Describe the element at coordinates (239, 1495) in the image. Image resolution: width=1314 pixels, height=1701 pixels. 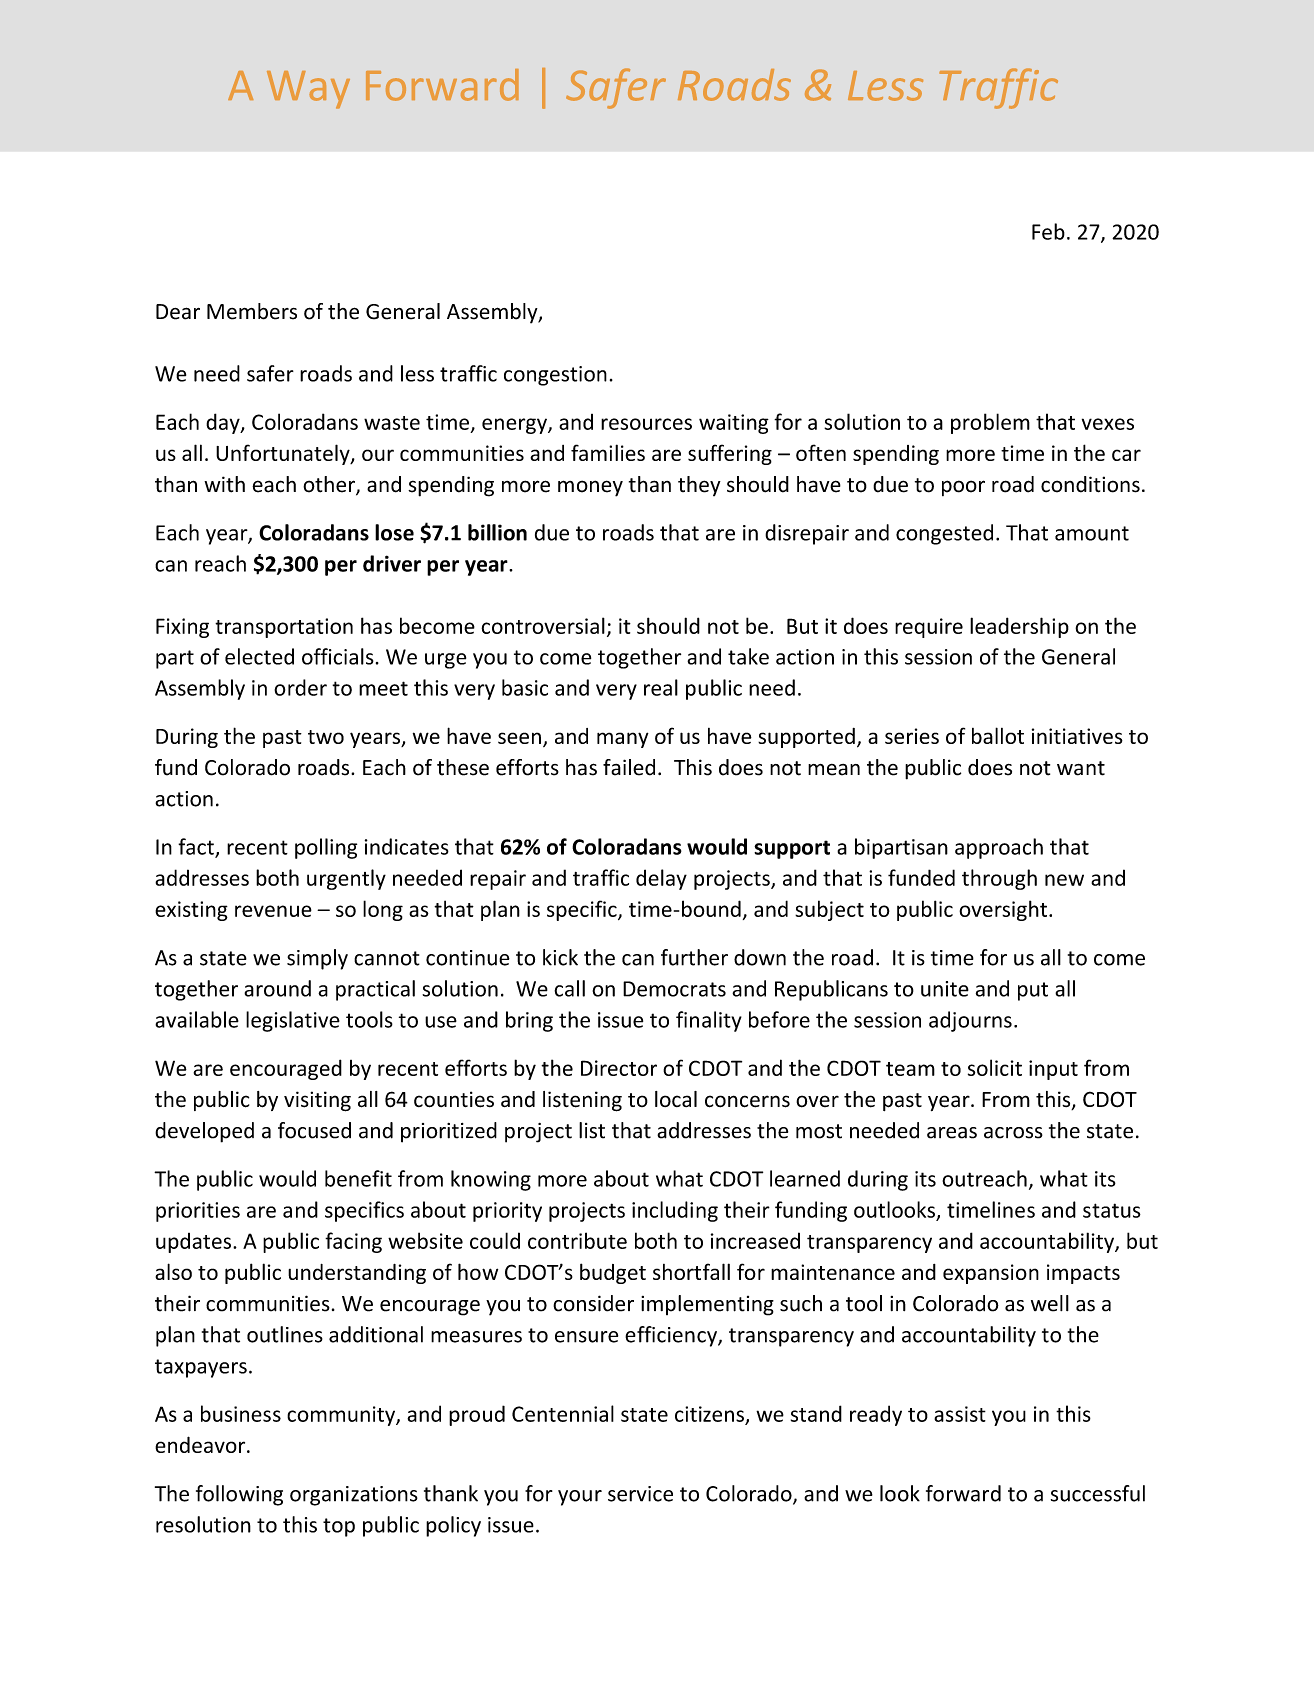
I see `following` at that location.
